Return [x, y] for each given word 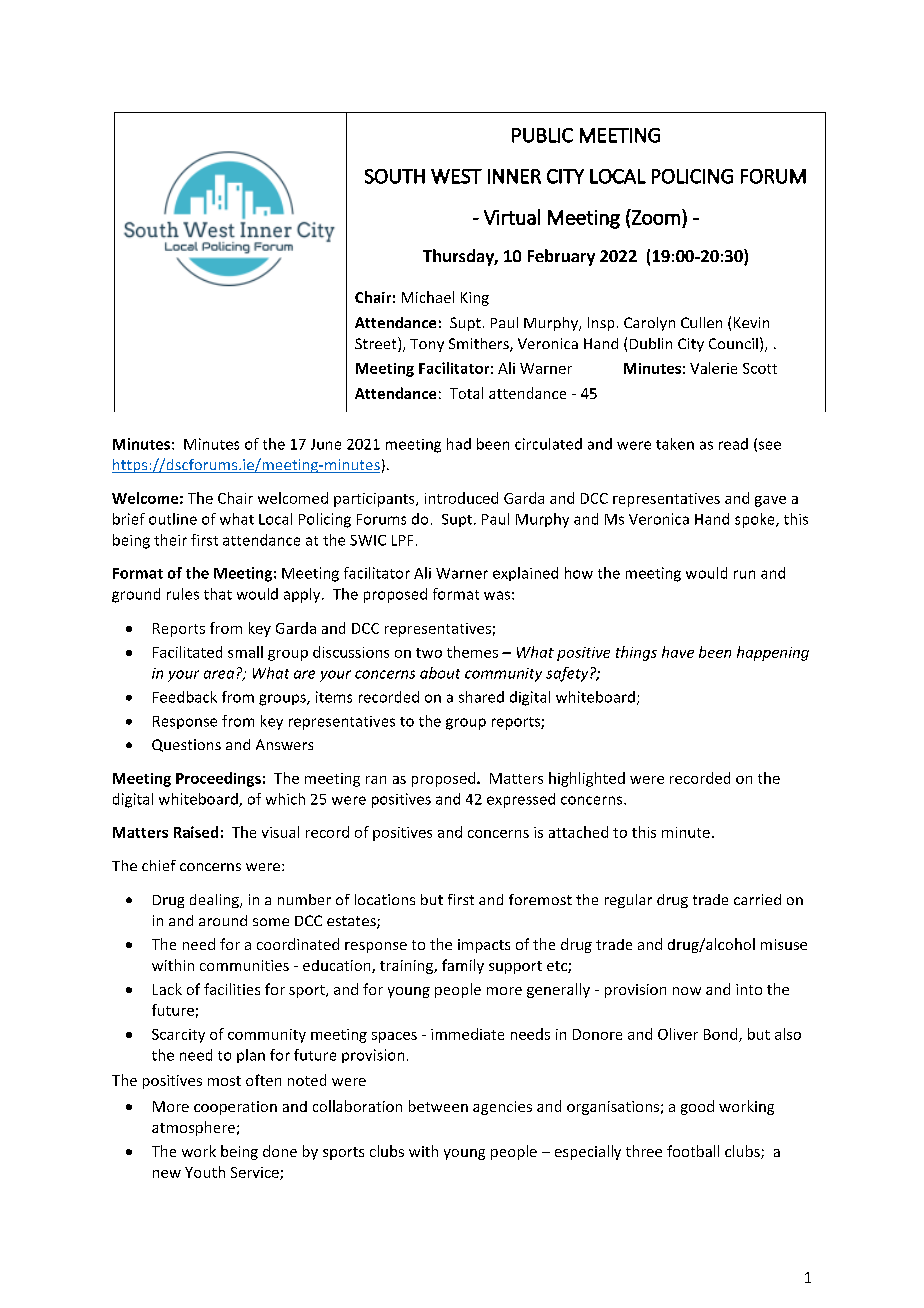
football [693, 1151]
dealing [215, 901]
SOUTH [395, 176]
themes [472, 652]
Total [466, 393]
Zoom [655, 217]
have [678, 652]
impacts [484, 946]
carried [757, 899]
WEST [456, 176]
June [326, 444]
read [733, 444]
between [438, 1106]
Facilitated [187, 652]
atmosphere [193, 1128]
